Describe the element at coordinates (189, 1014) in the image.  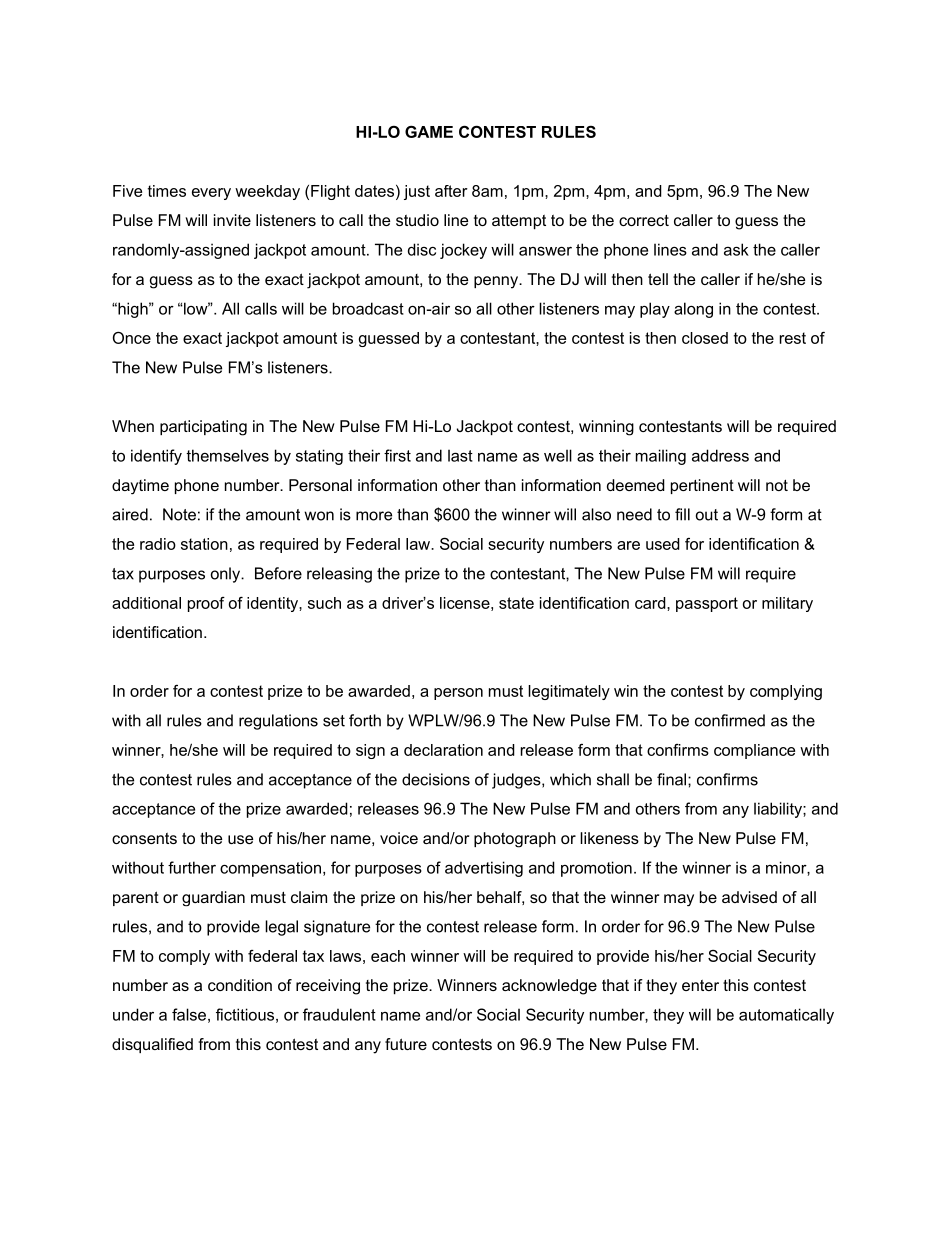
I see `false` at that location.
